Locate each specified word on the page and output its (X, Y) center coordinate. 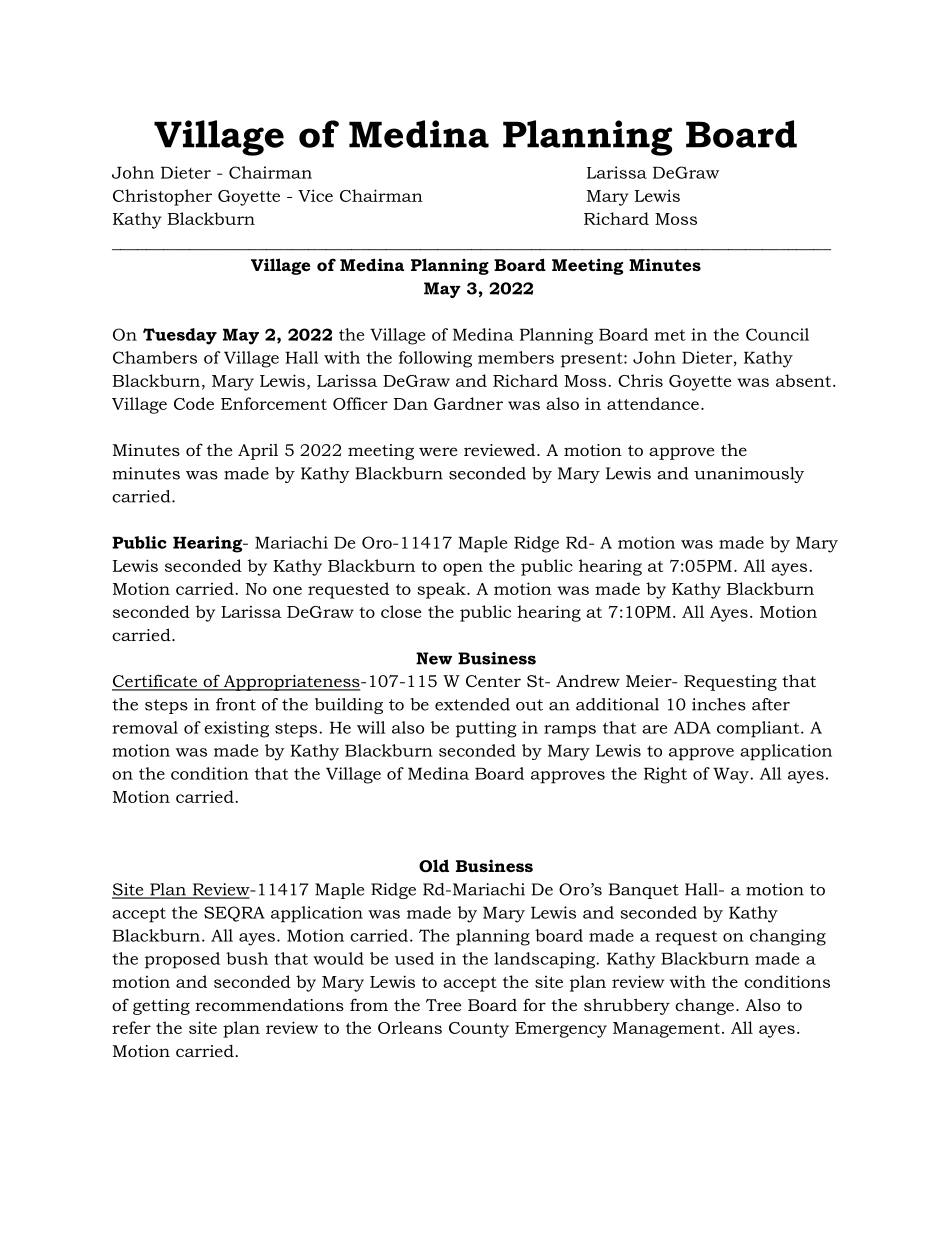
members (516, 357)
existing (236, 729)
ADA (692, 727)
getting (161, 1007)
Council (777, 334)
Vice (315, 195)
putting (486, 729)
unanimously (749, 475)
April (258, 452)
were (438, 451)
